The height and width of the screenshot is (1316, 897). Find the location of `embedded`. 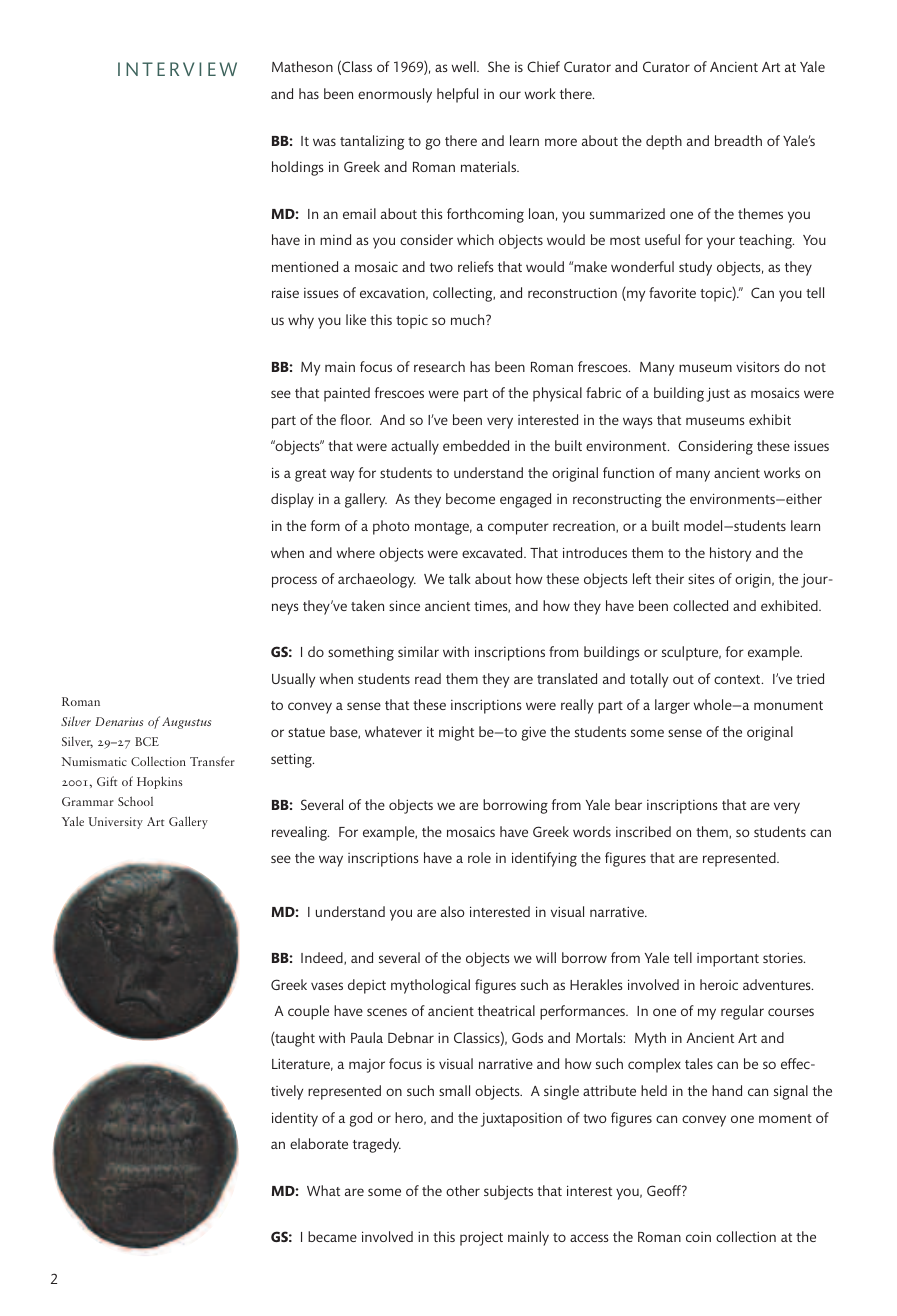

embedded is located at coordinates (476, 445).
